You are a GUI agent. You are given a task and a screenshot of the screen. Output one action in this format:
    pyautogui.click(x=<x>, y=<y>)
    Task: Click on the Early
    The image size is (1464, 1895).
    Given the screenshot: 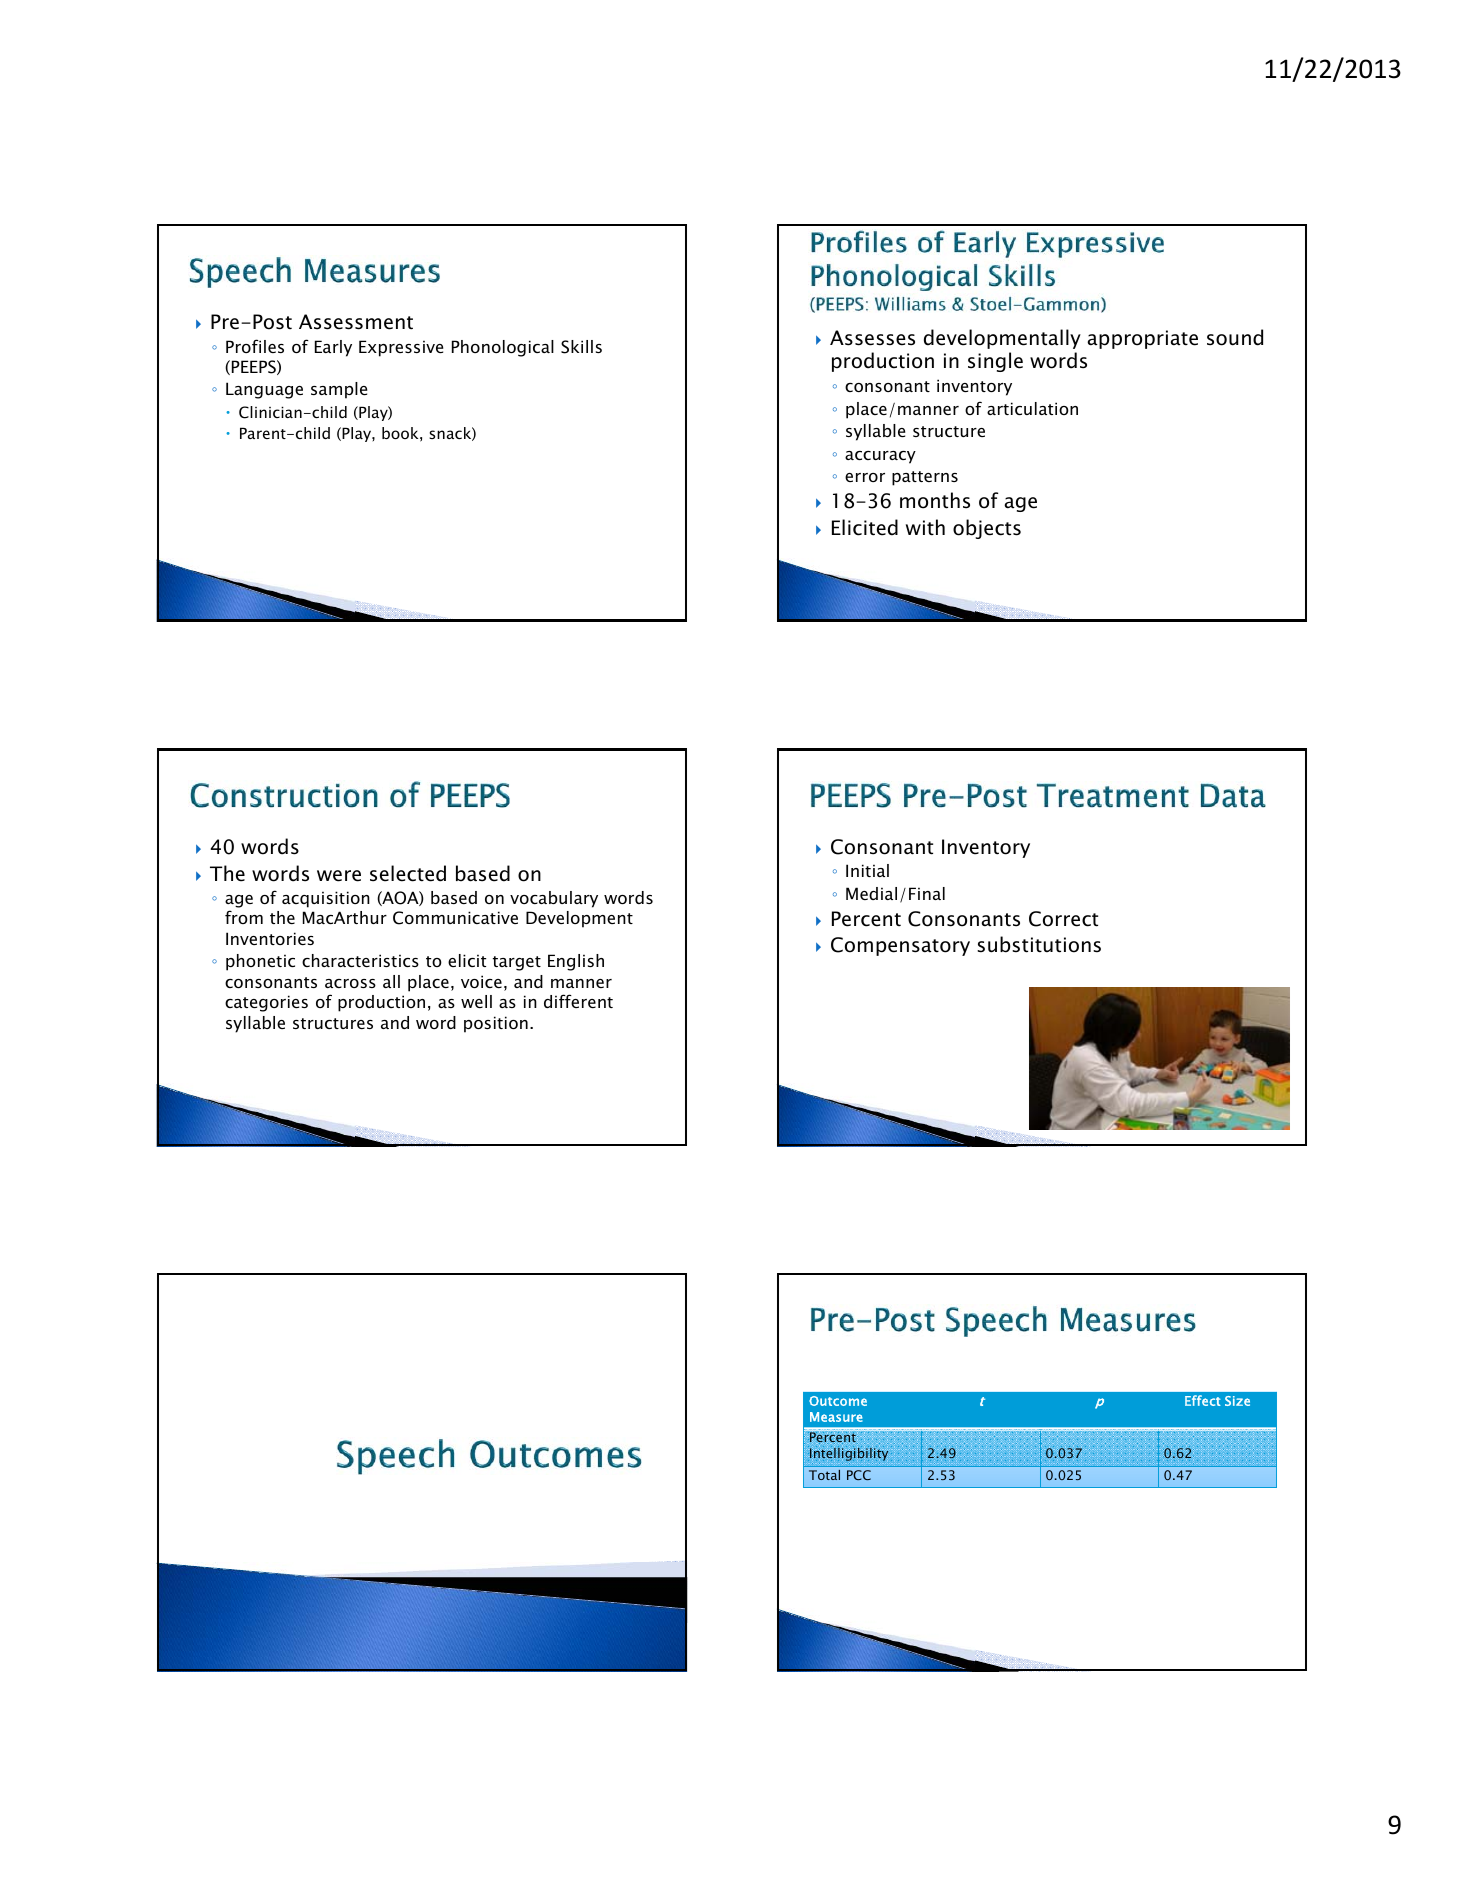 What is the action you would take?
    pyautogui.click(x=333, y=348)
